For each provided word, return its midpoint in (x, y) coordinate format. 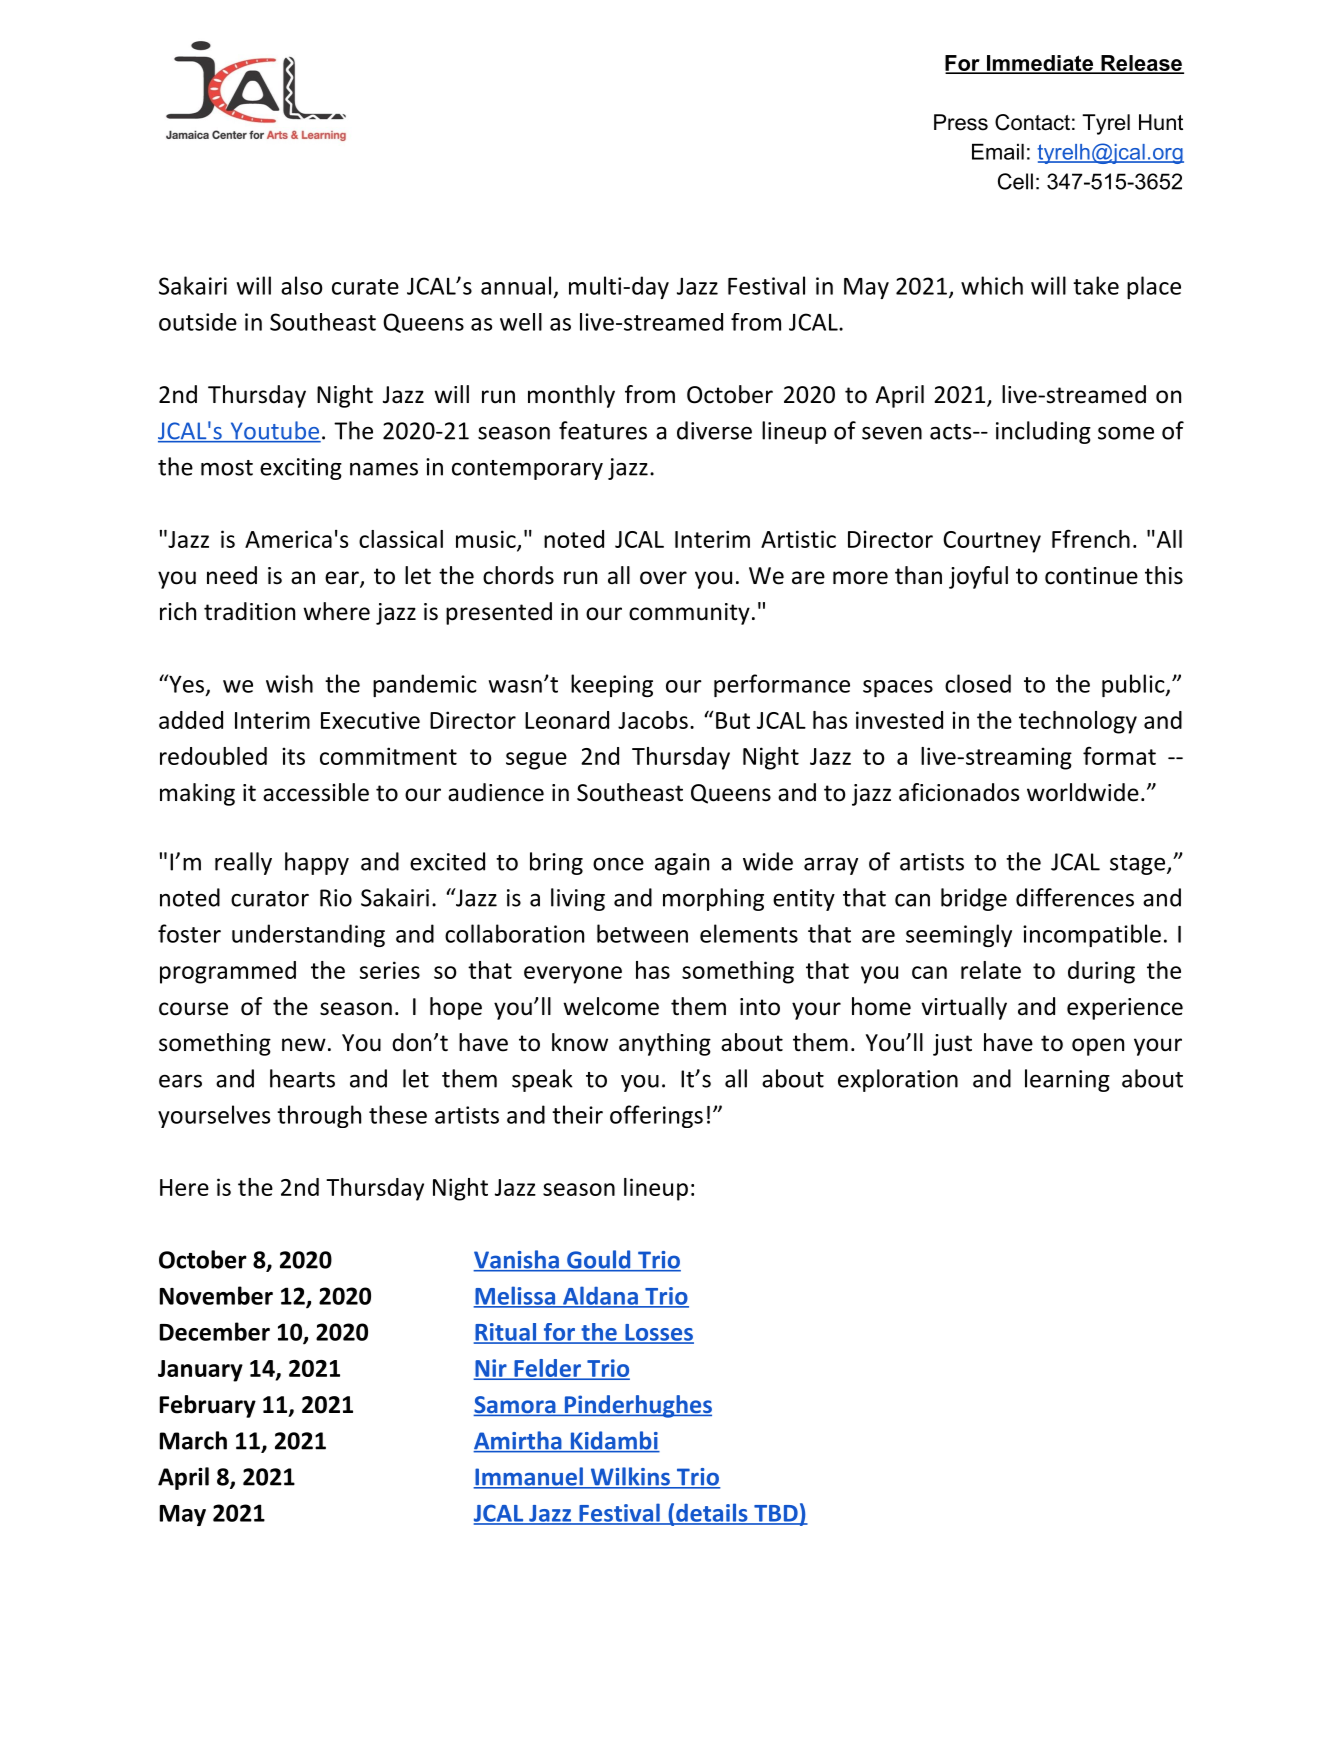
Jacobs (653, 720)
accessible (316, 792)
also (302, 285)
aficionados (959, 792)
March (193, 1440)
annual (516, 285)
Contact (1032, 122)
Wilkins (630, 1477)
